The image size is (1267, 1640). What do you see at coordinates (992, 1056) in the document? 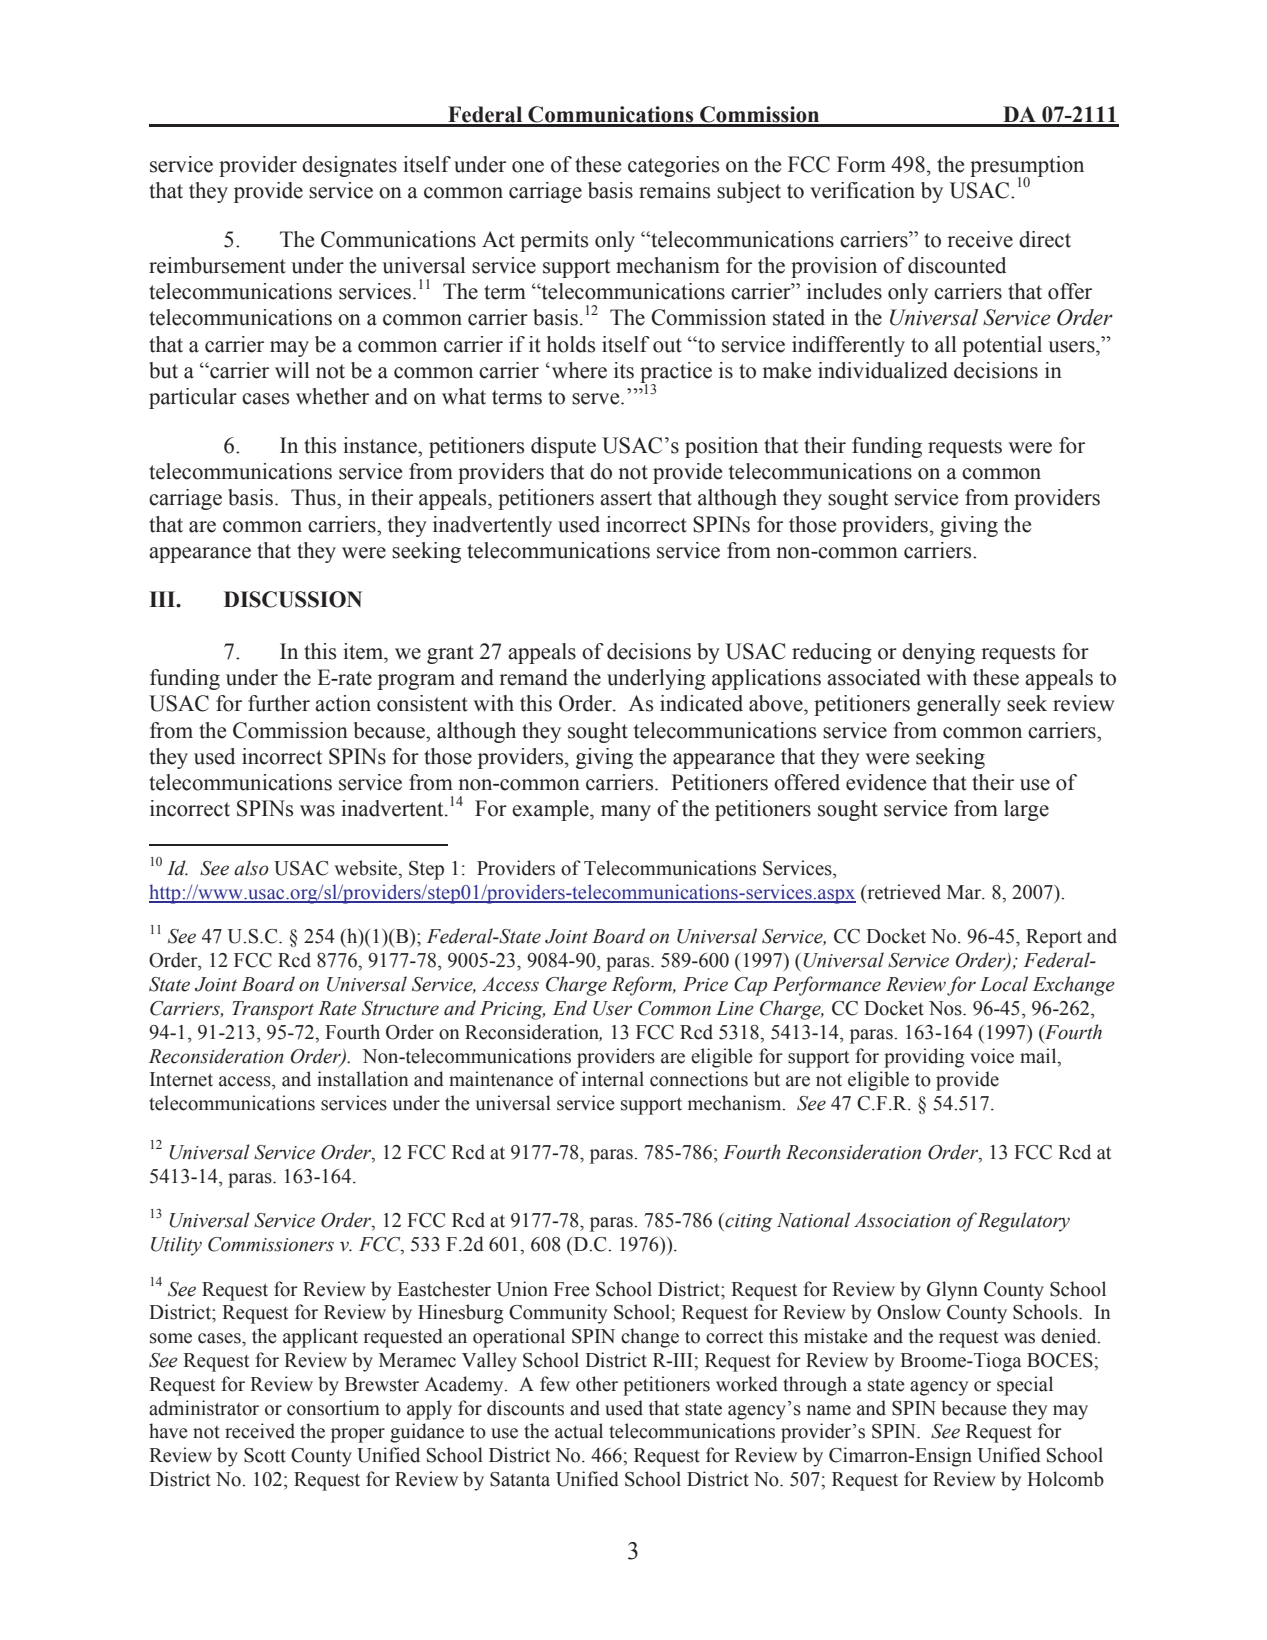
I see `voice` at bounding box center [992, 1056].
